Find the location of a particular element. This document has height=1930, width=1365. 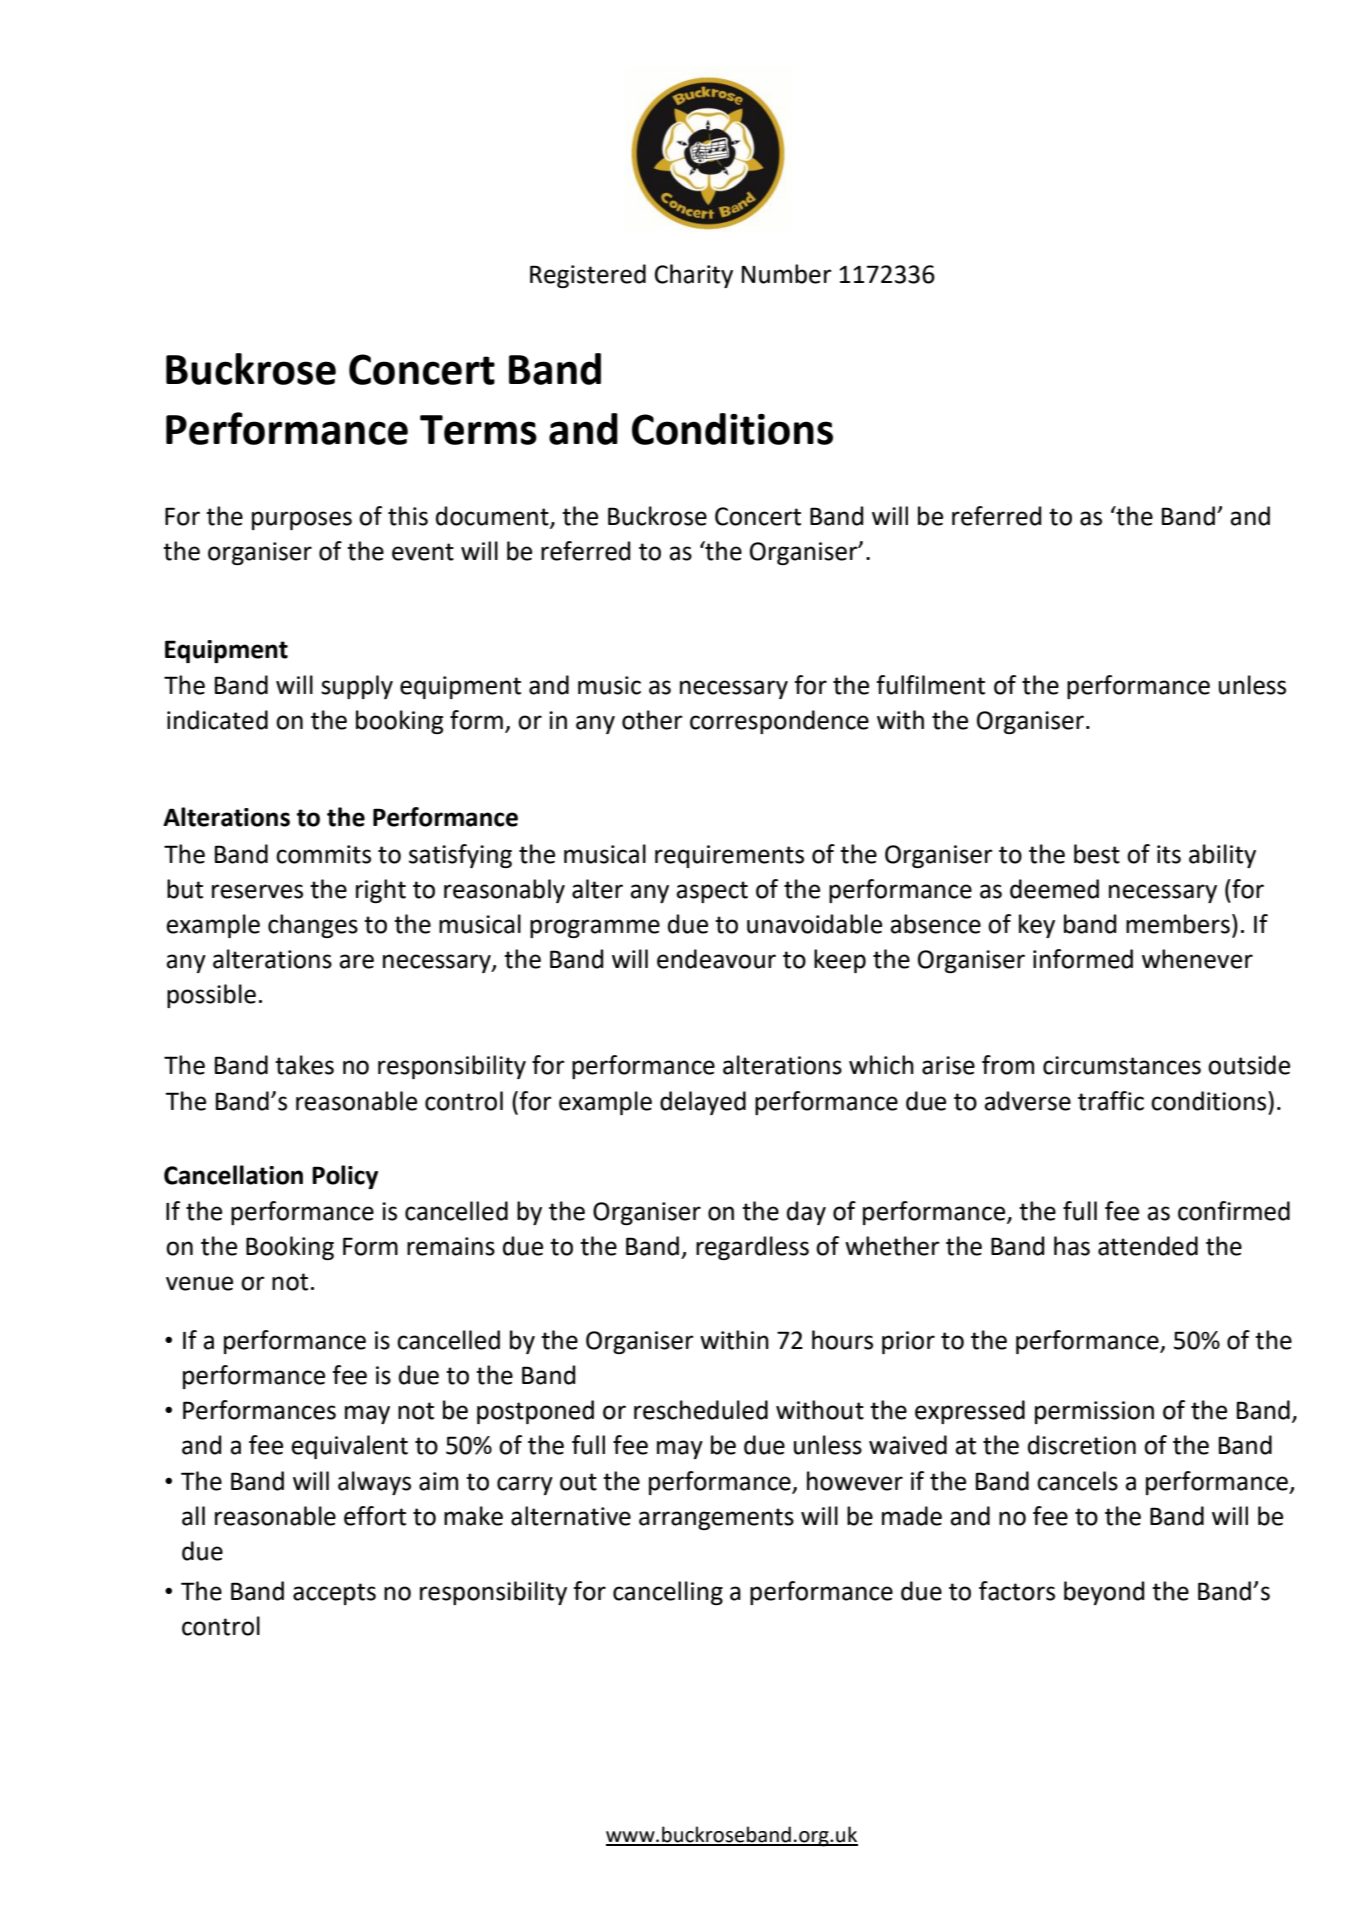

Terms is located at coordinates (478, 430).
